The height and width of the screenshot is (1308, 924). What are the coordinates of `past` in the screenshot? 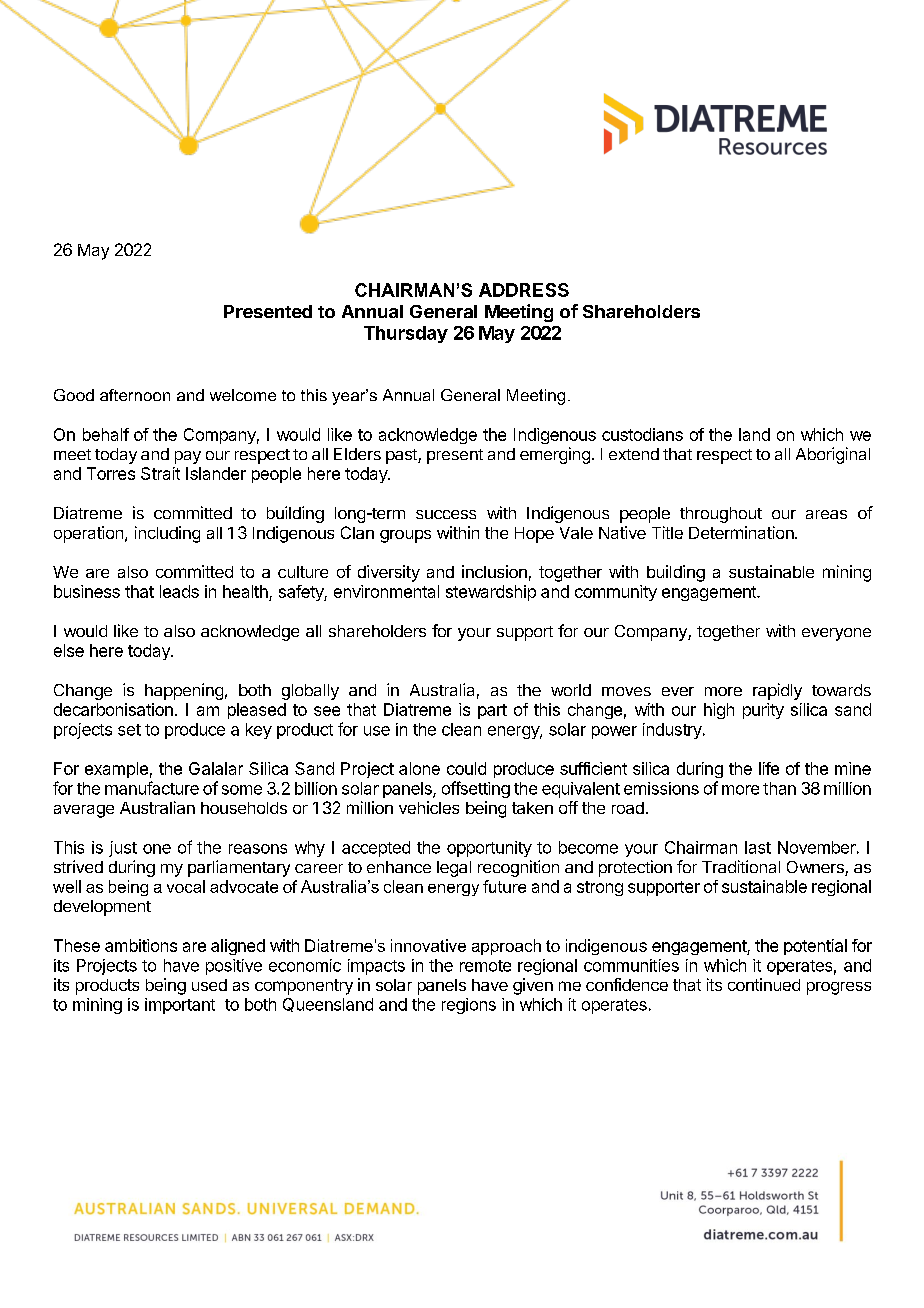 It's located at (402, 456).
